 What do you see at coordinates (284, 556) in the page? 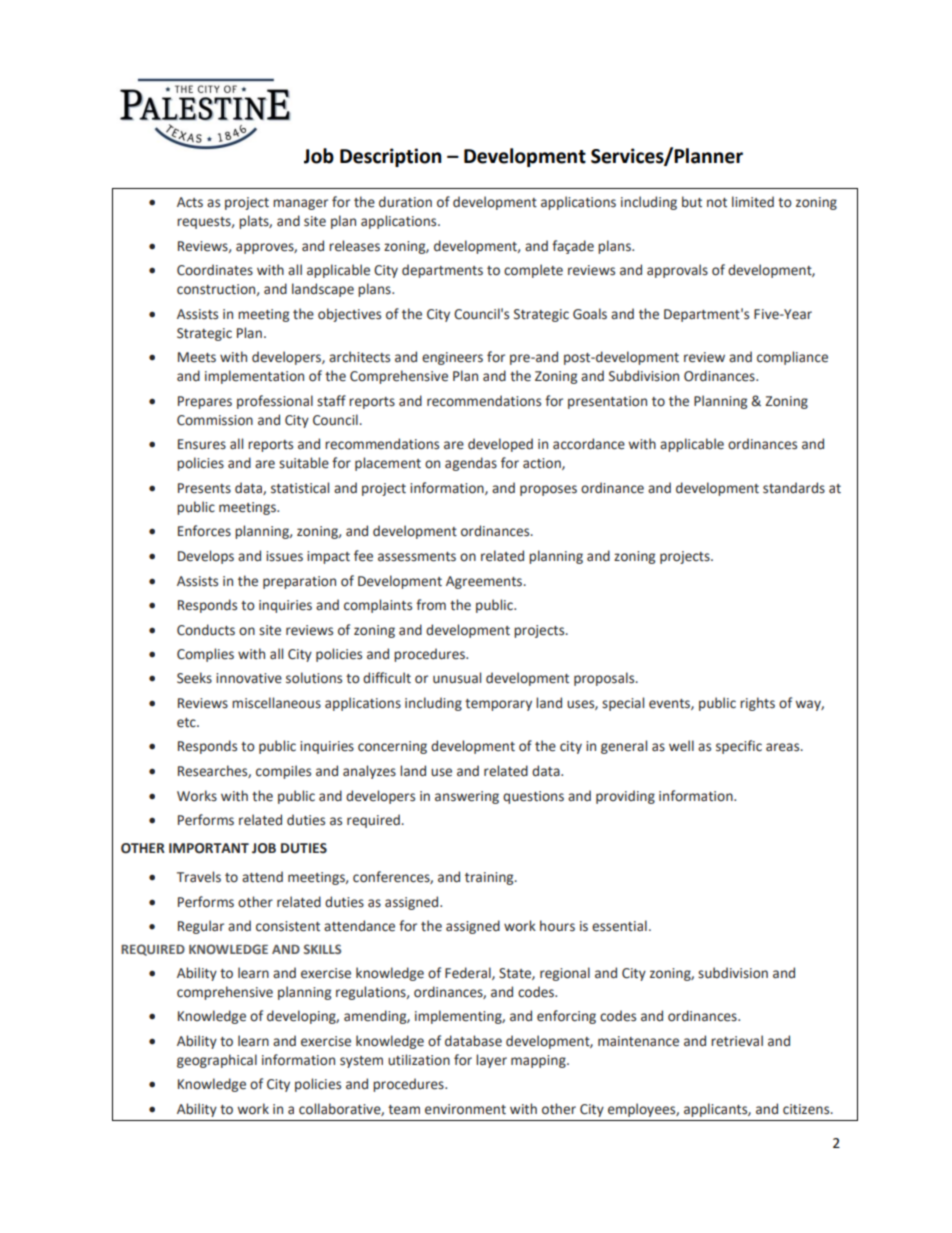
I see `issues` at bounding box center [284, 556].
